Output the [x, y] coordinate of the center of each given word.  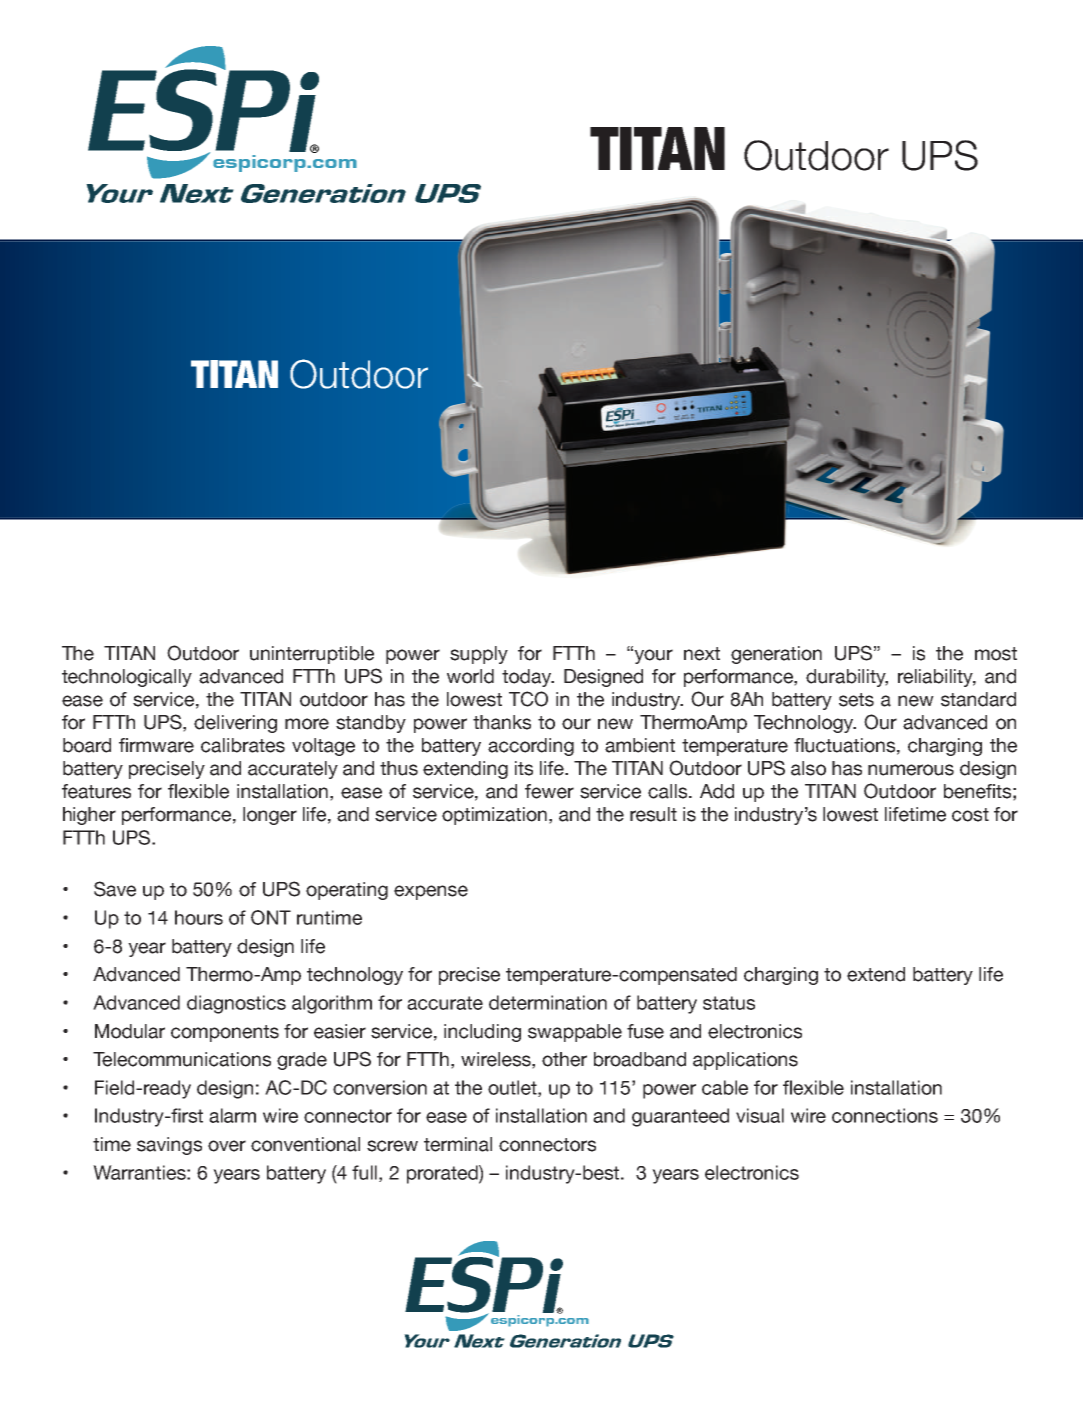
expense [431, 892]
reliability [937, 678]
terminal [458, 1144]
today [528, 678]
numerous [911, 770]
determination [548, 1002]
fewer [549, 791]
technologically [127, 678]
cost [970, 815]
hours [199, 917]
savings [169, 1146]
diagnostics [236, 1004]
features [96, 791]
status [729, 1003]
